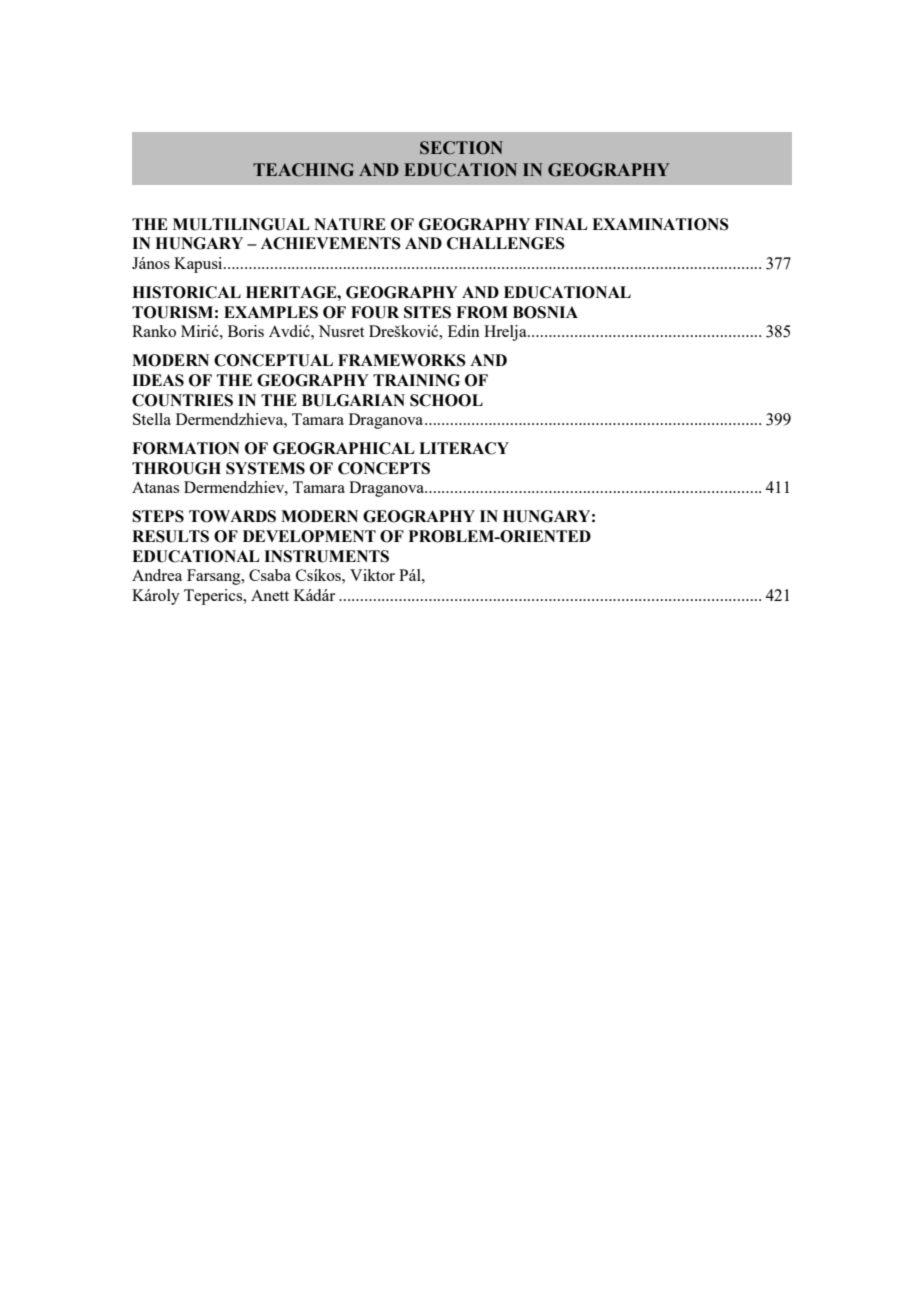  What do you see at coordinates (176, 468) in the document?
I see `THROUGH` at bounding box center [176, 468].
